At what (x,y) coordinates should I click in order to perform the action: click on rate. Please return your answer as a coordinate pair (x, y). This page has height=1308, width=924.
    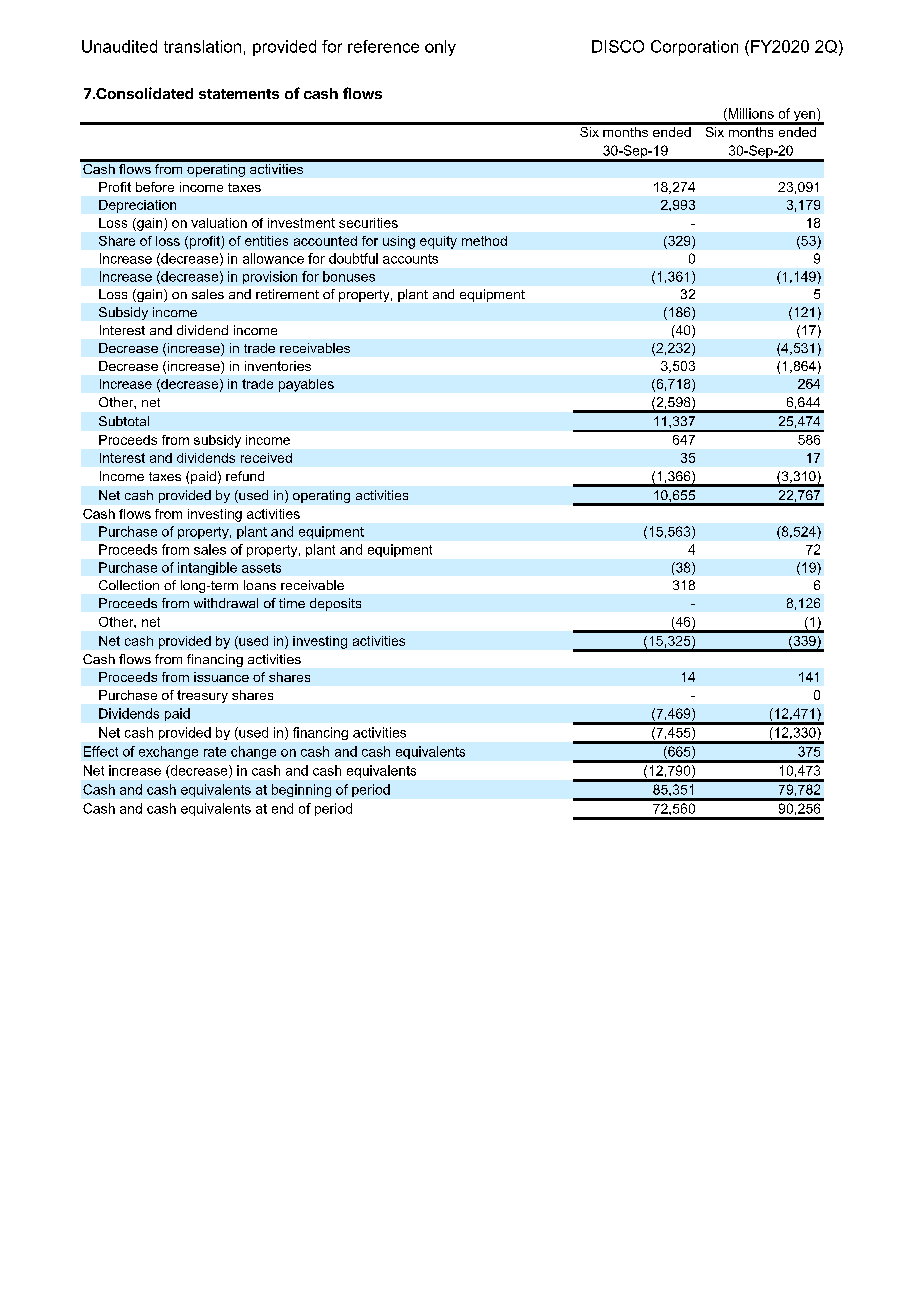
    Looking at the image, I should click on (215, 752).
